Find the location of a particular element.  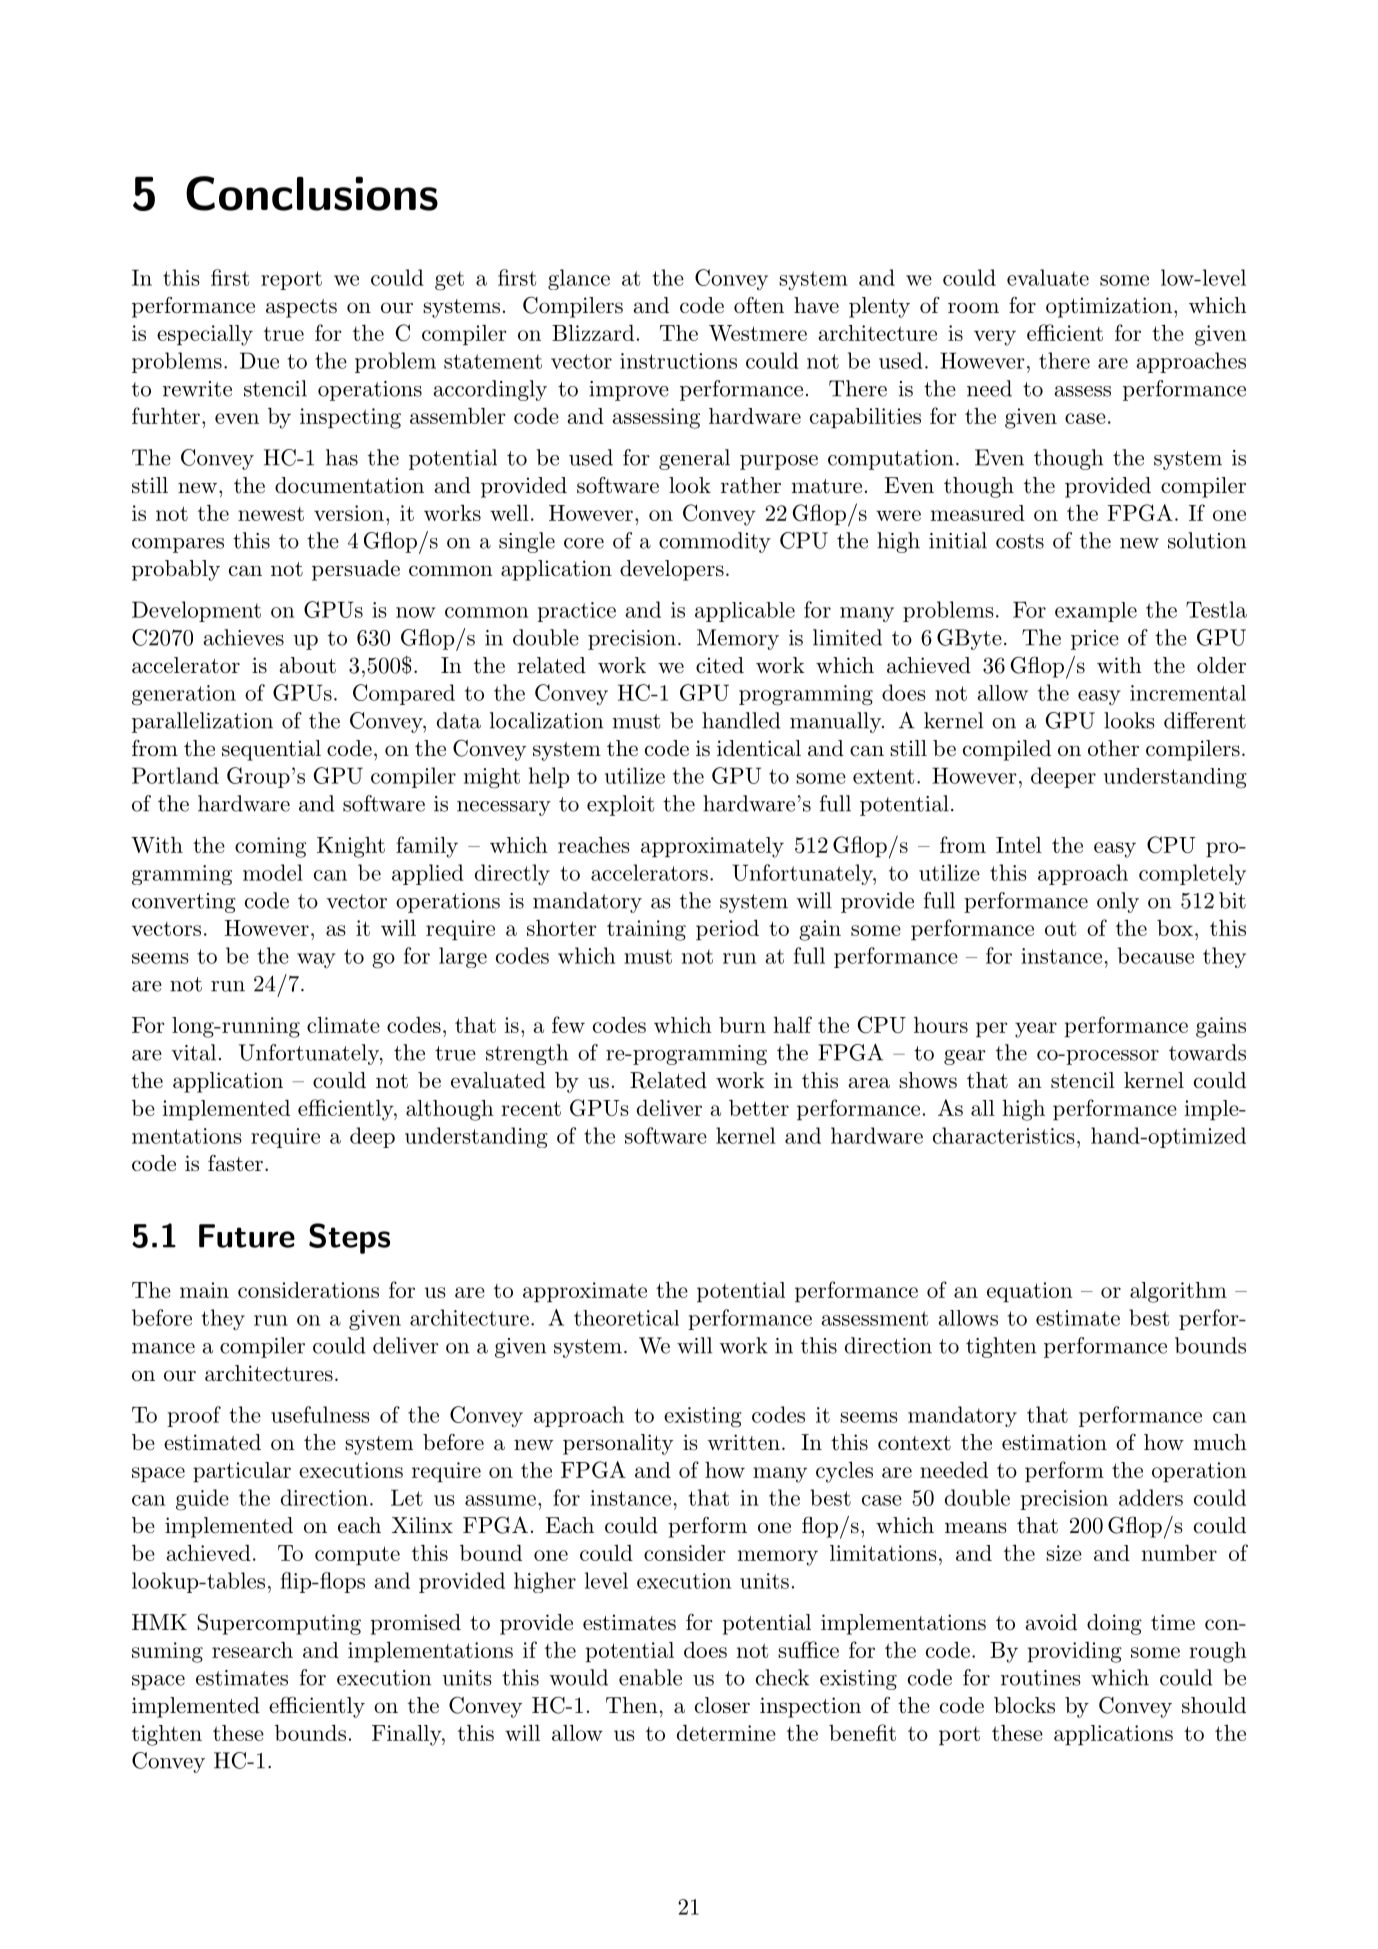

Supercomputing is located at coordinates (279, 1624).
